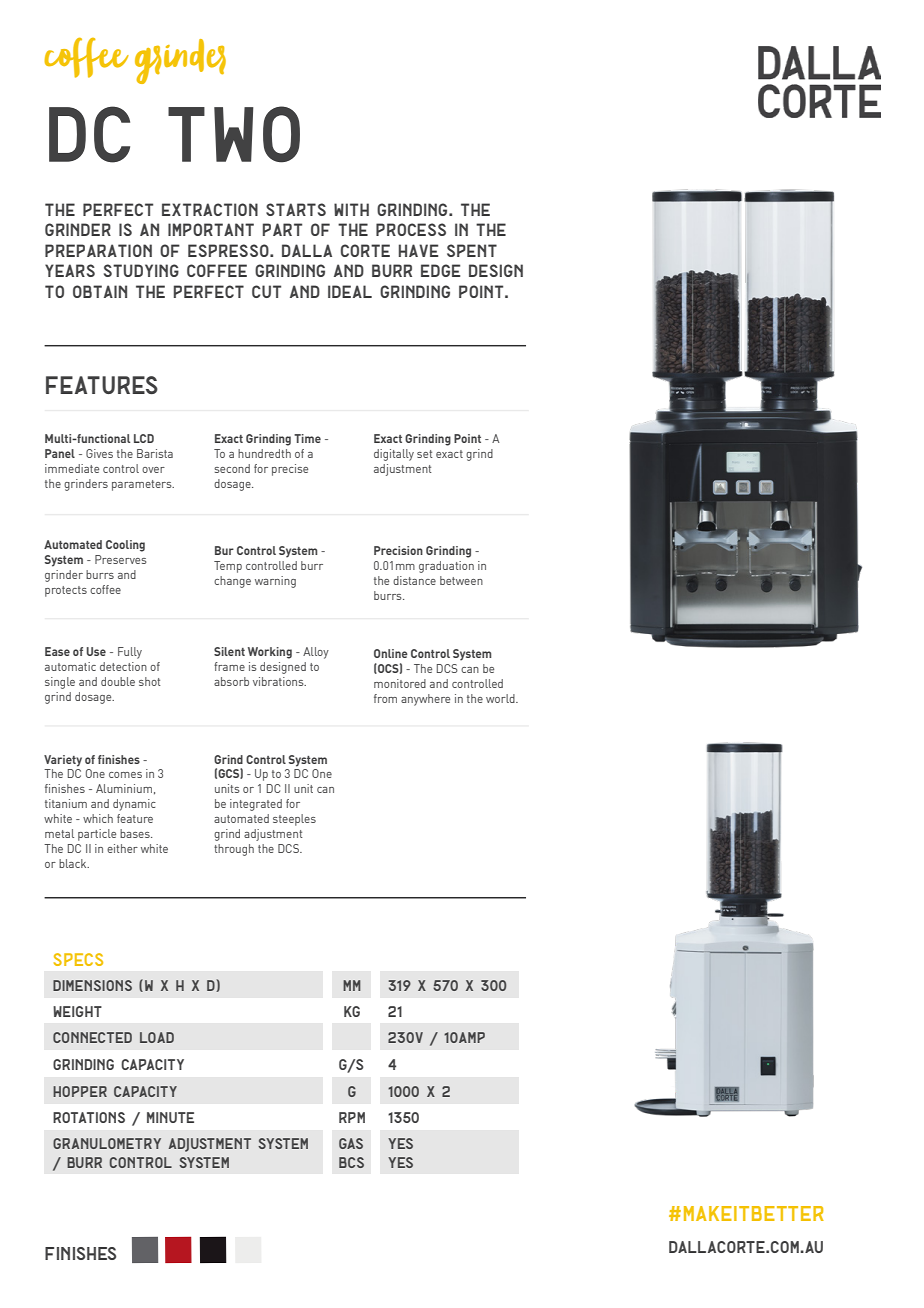 This page has width=924, height=1308. Describe the element at coordinates (98, 250) in the page. I see `preparation` at that location.
